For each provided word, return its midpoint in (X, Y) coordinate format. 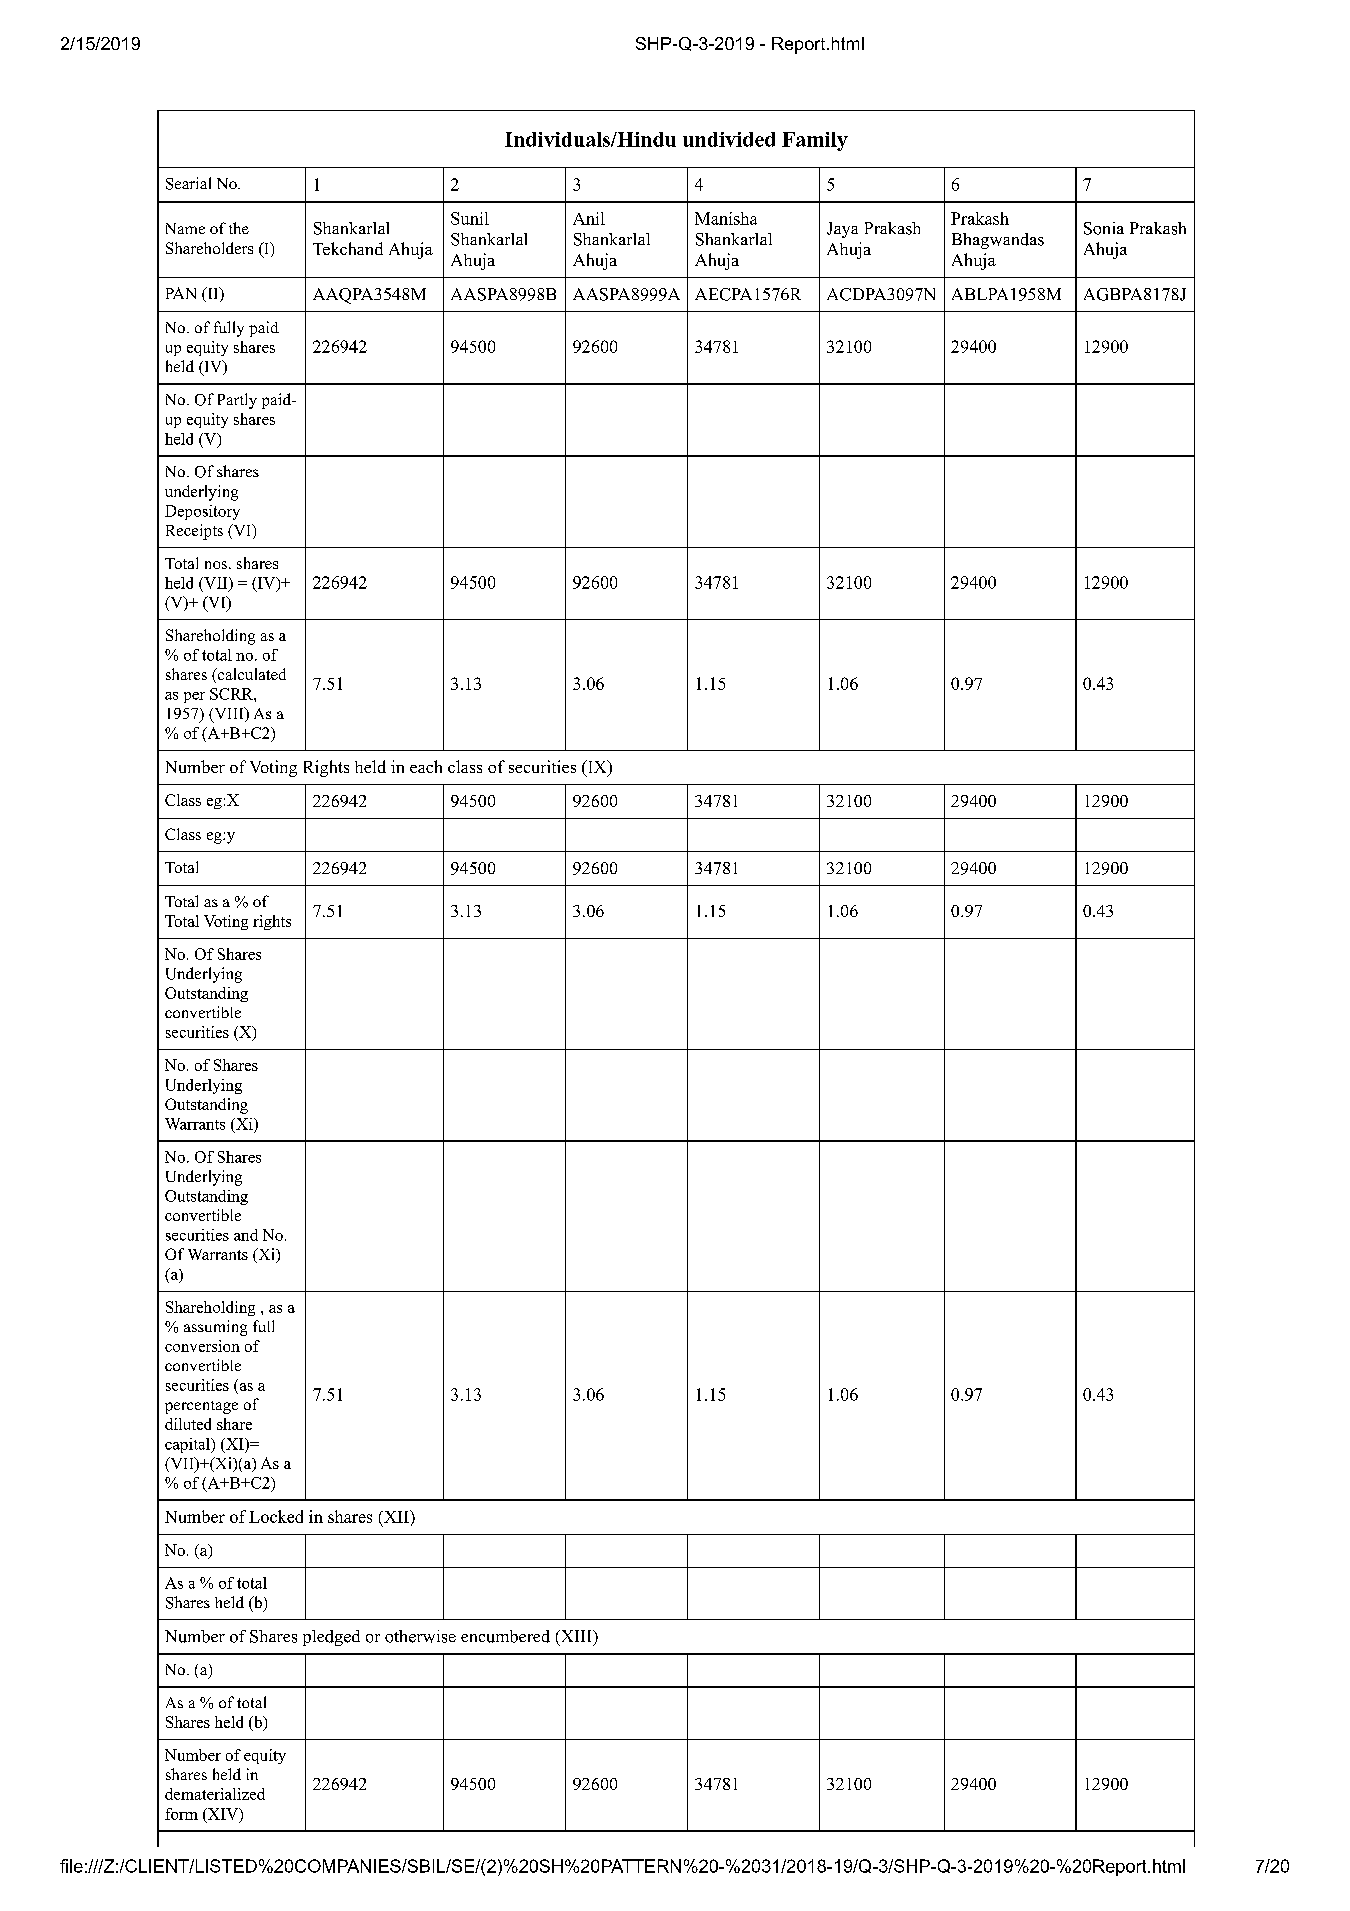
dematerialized (215, 1794)
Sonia (1104, 228)
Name (185, 228)
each (426, 766)
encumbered (505, 1636)
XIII (576, 1637)
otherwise (420, 1636)
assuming (215, 1328)
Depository (202, 512)
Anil (589, 218)
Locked (276, 1516)
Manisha (726, 218)
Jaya (842, 230)
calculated (250, 675)
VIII (229, 714)
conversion (202, 1346)
